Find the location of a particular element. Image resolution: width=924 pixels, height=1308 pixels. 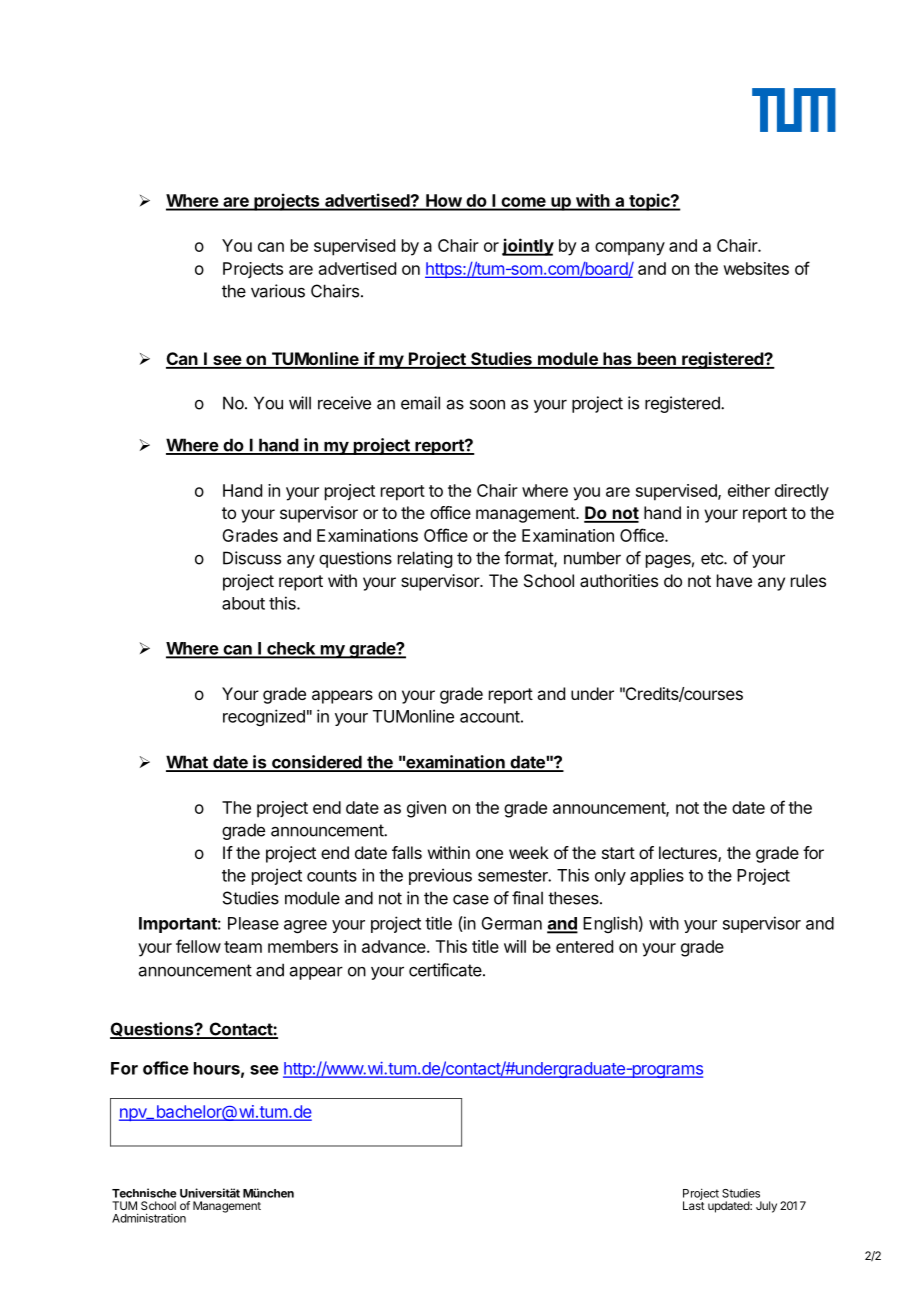

websites is located at coordinates (756, 268).
